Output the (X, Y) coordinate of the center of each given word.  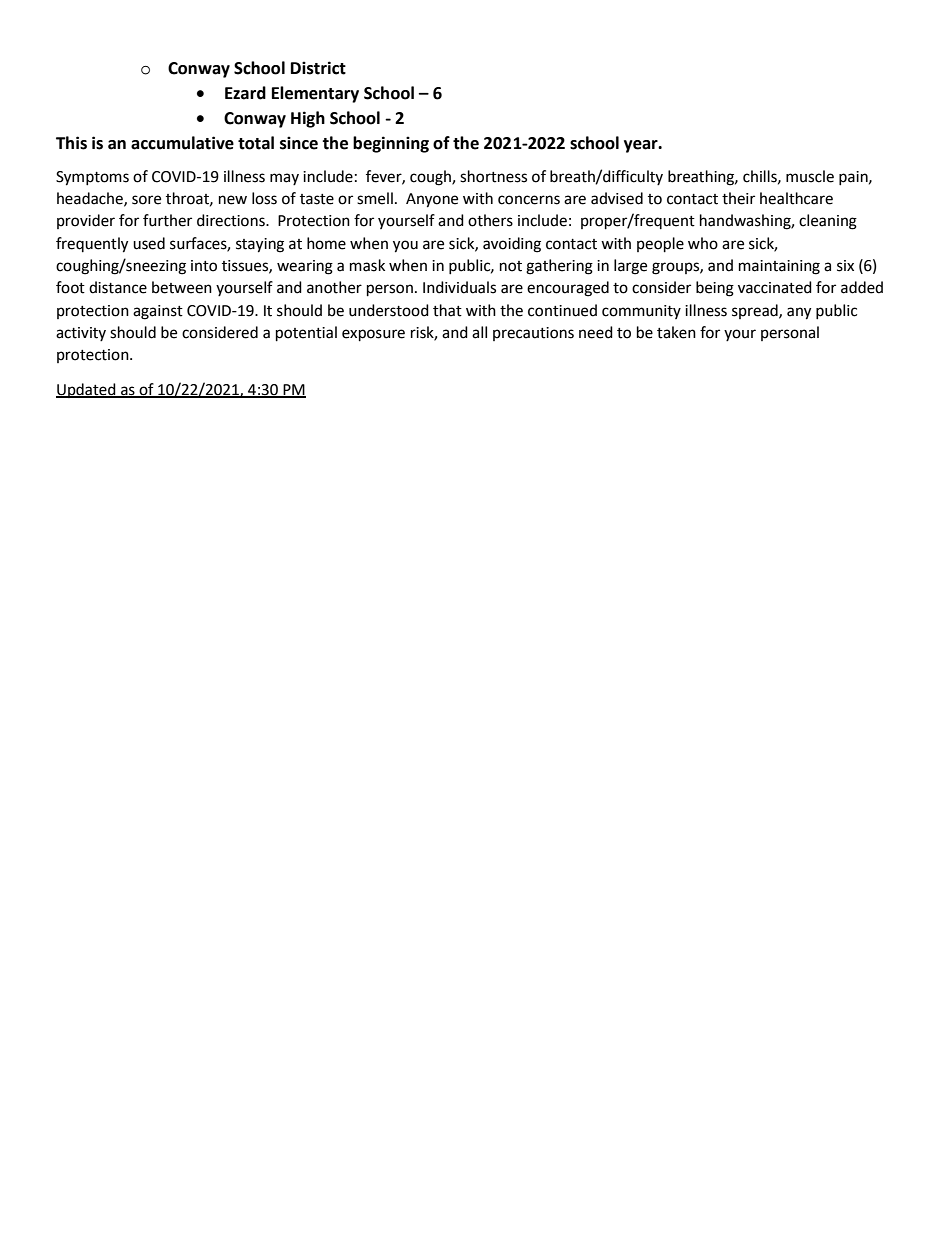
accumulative (182, 143)
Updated (87, 390)
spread (756, 311)
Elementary (315, 94)
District (318, 68)
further (167, 220)
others (490, 220)
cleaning (828, 222)
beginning (391, 144)
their (738, 198)
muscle (810, 176)
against (158, 312)
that (447, 310)
